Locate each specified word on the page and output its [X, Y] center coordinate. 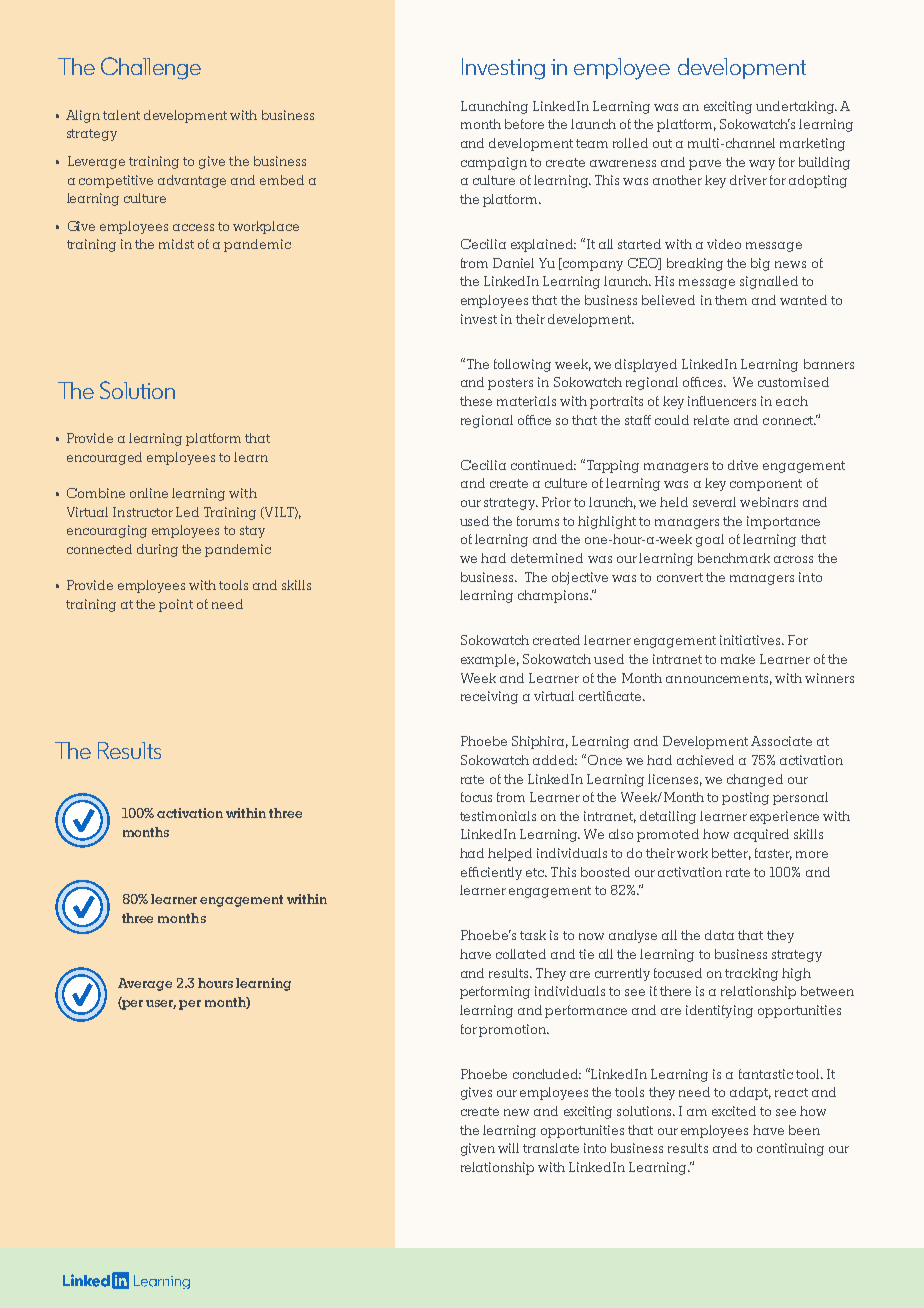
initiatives [751, 640]
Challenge [151, 68]
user [161, 1004]
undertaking [796, 107]
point [176, 605]
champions [554, 596]
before [524, 124]
